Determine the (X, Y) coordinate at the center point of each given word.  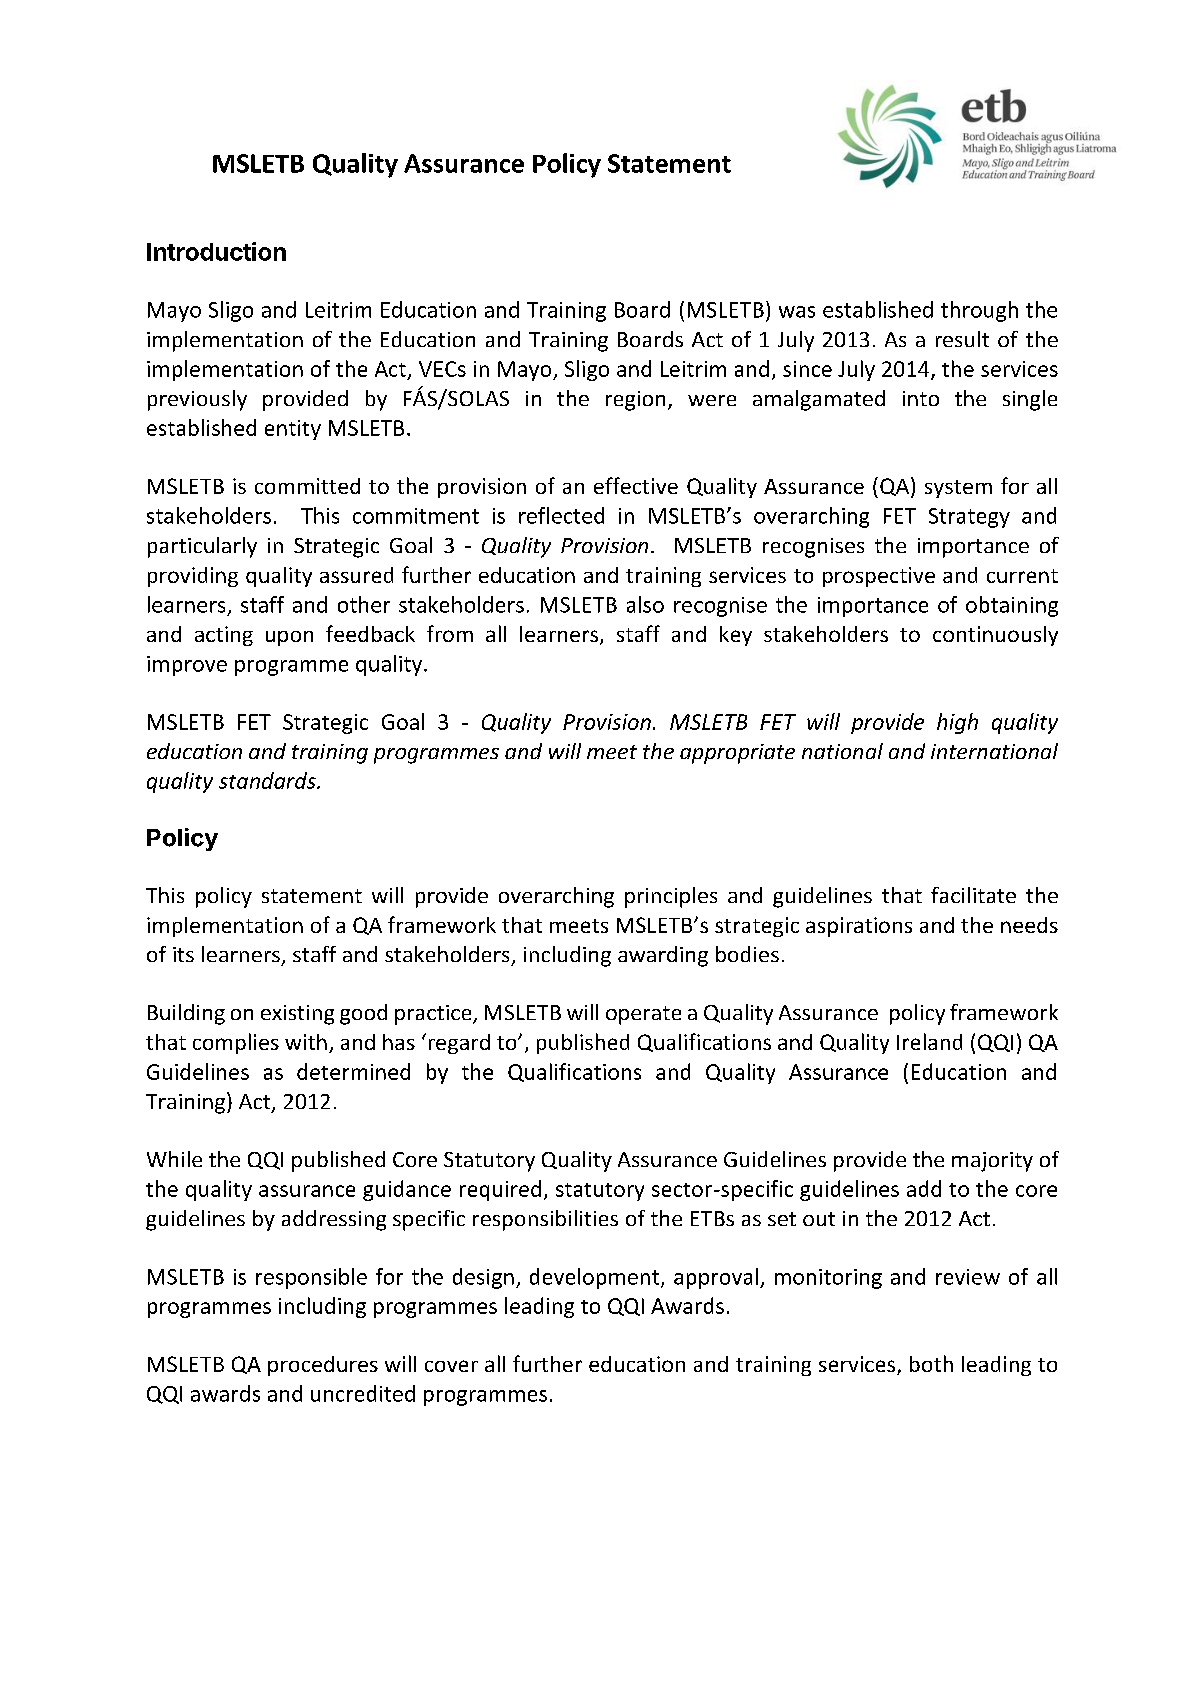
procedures (323, 1366)
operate (643, 1015)
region (635, 401)
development (596, 1278)
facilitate (973, 895)
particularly (202, 547)
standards (268, 780)
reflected (561, 515)
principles (671, 897)
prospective (879, 577)
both (931, 1363)
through (979, 311)
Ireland (929, 1041)
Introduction (216, 251)
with (306, 1042)
